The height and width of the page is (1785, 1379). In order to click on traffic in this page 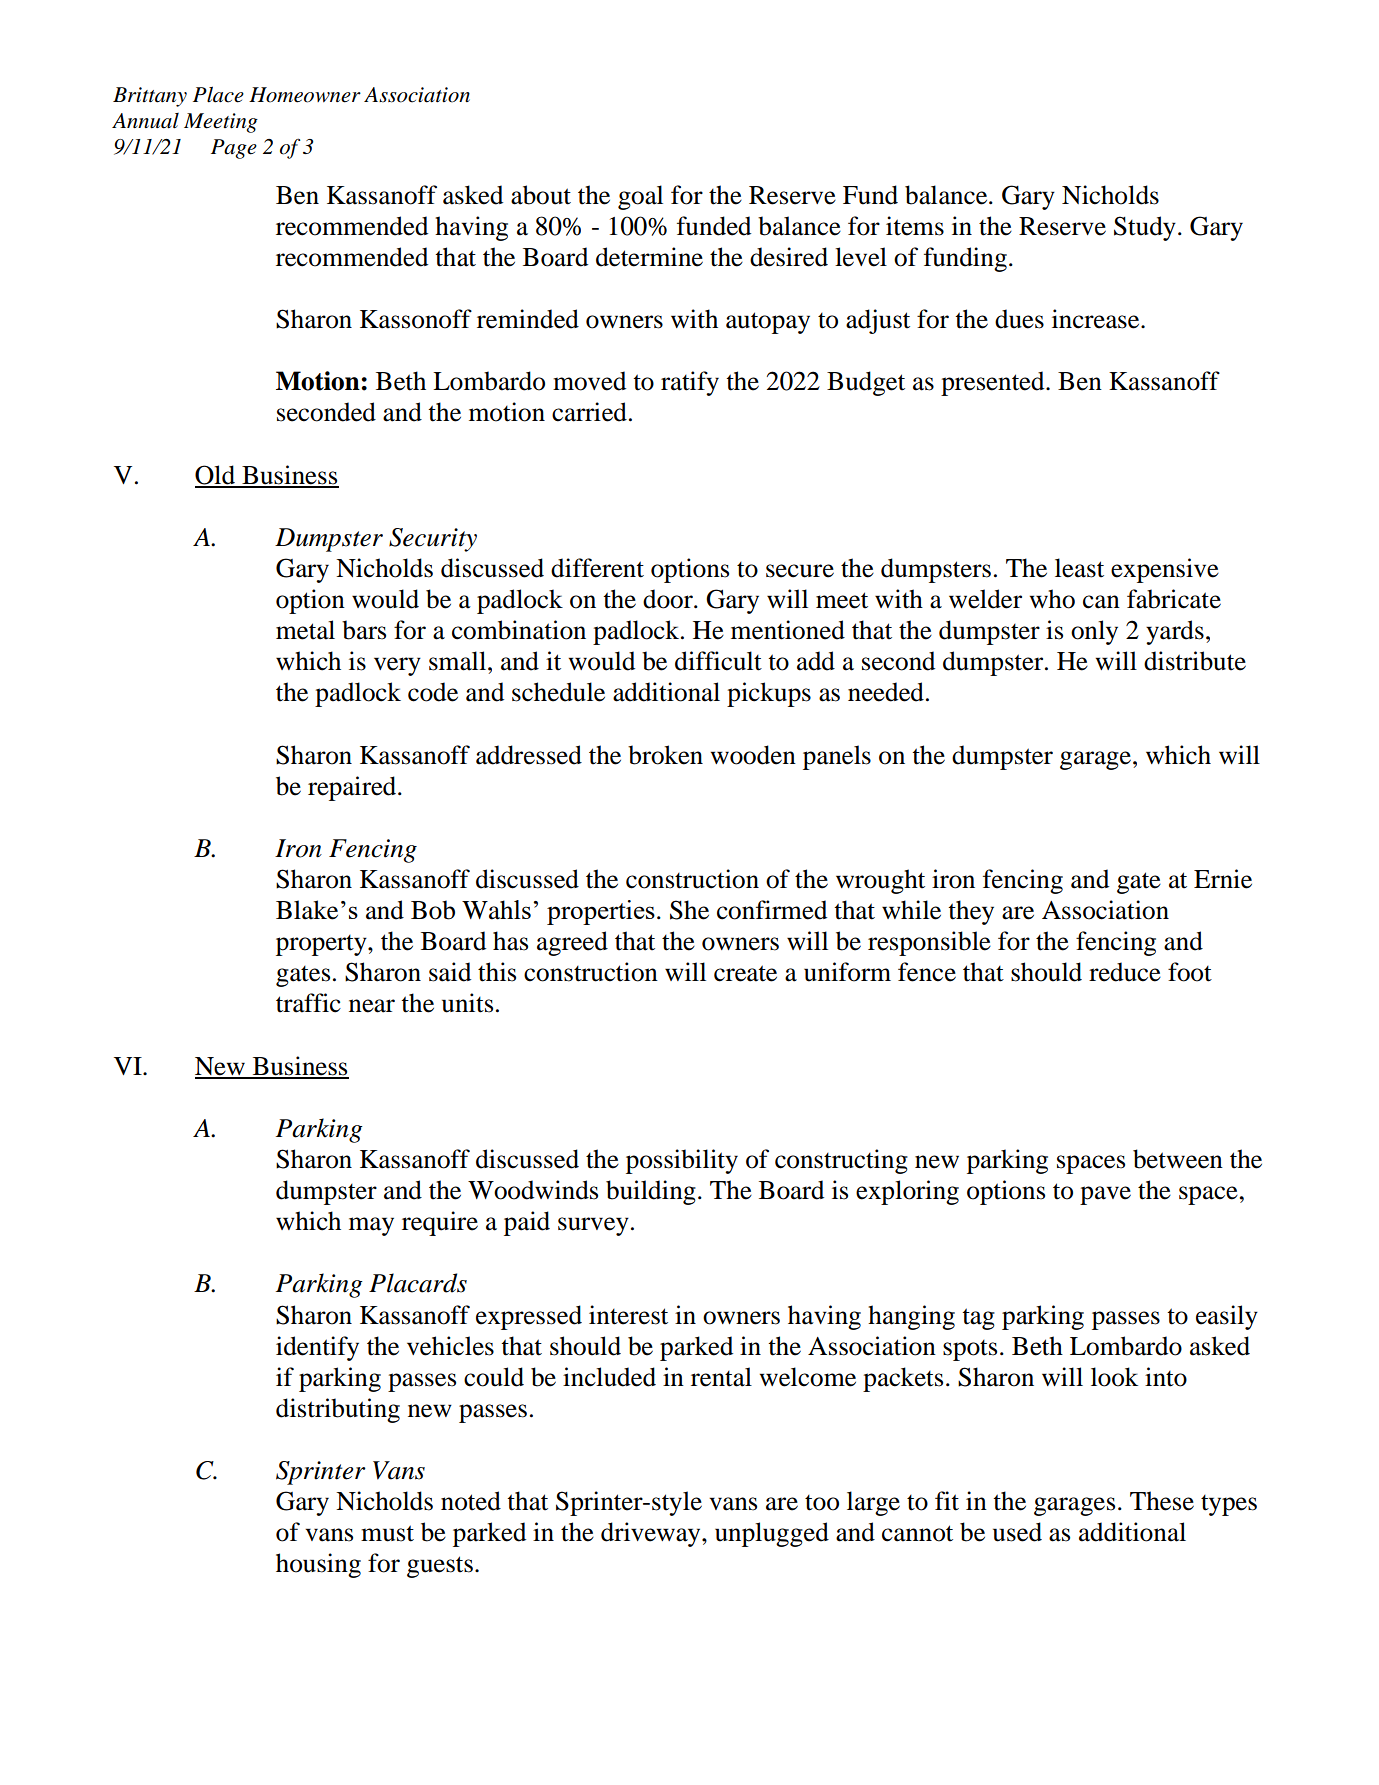, I will do `click(308, 1003)`.
